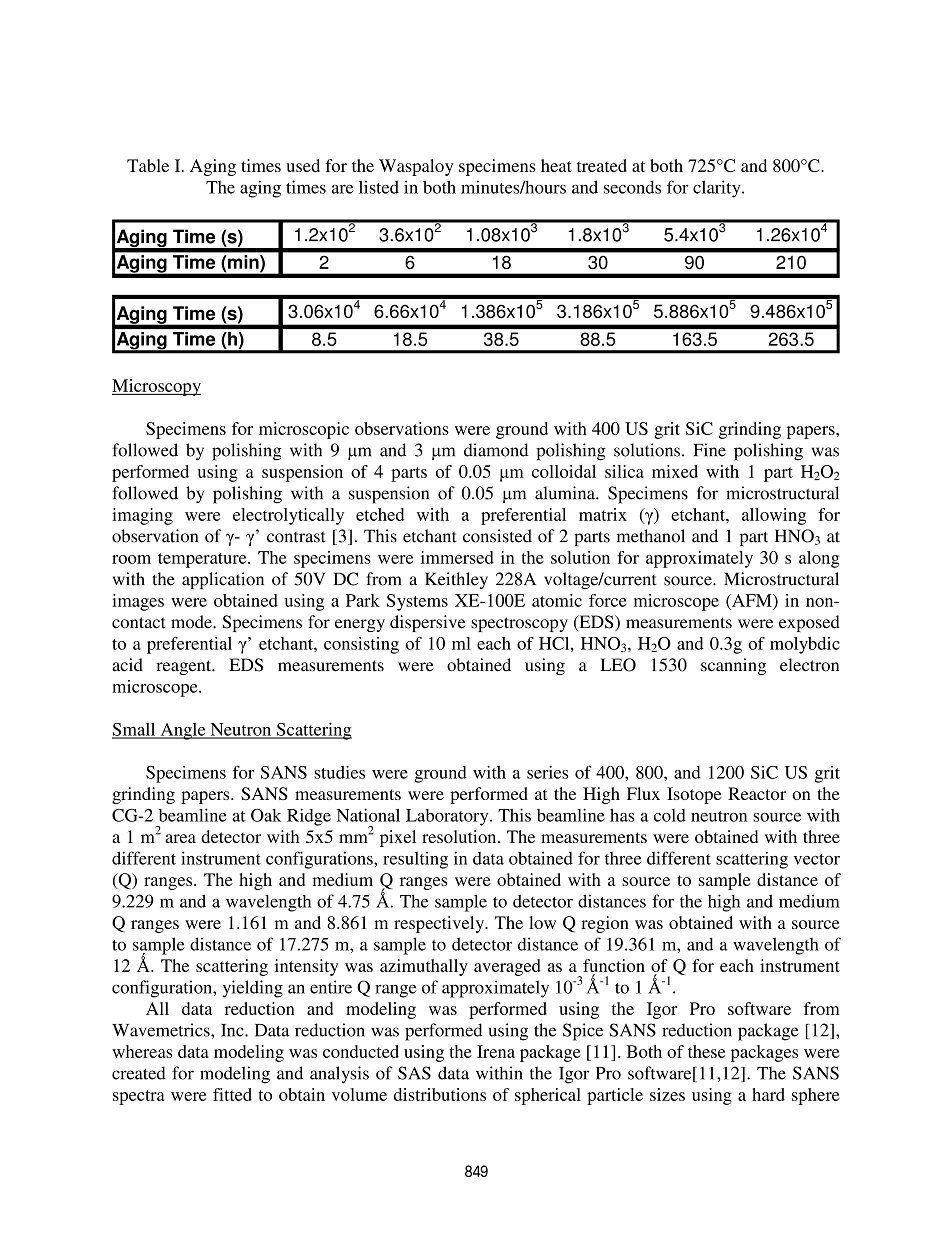 This image has width=952, height=1233. Describe the element at coordinates (180, 838) in the image. I see `area` at that location.
